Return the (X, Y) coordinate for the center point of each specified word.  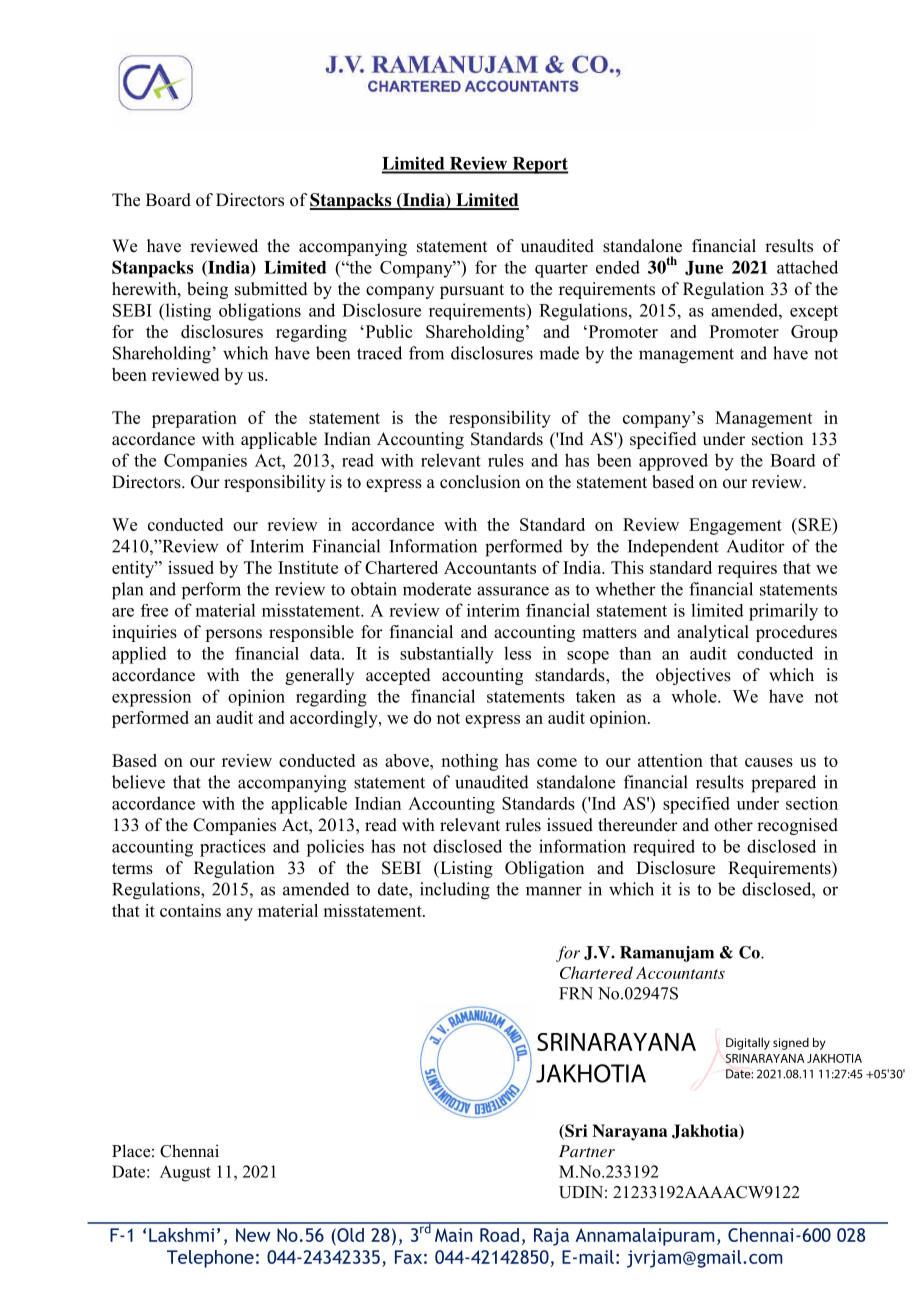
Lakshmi (181, 1235)
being (207, 290)
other (733, 825)
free (154, 610)
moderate (437, 589)
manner (554, 891)
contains (190, 910)
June (704, 268)
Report (539, 165)
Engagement (735, 526)
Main (453, 1235)
